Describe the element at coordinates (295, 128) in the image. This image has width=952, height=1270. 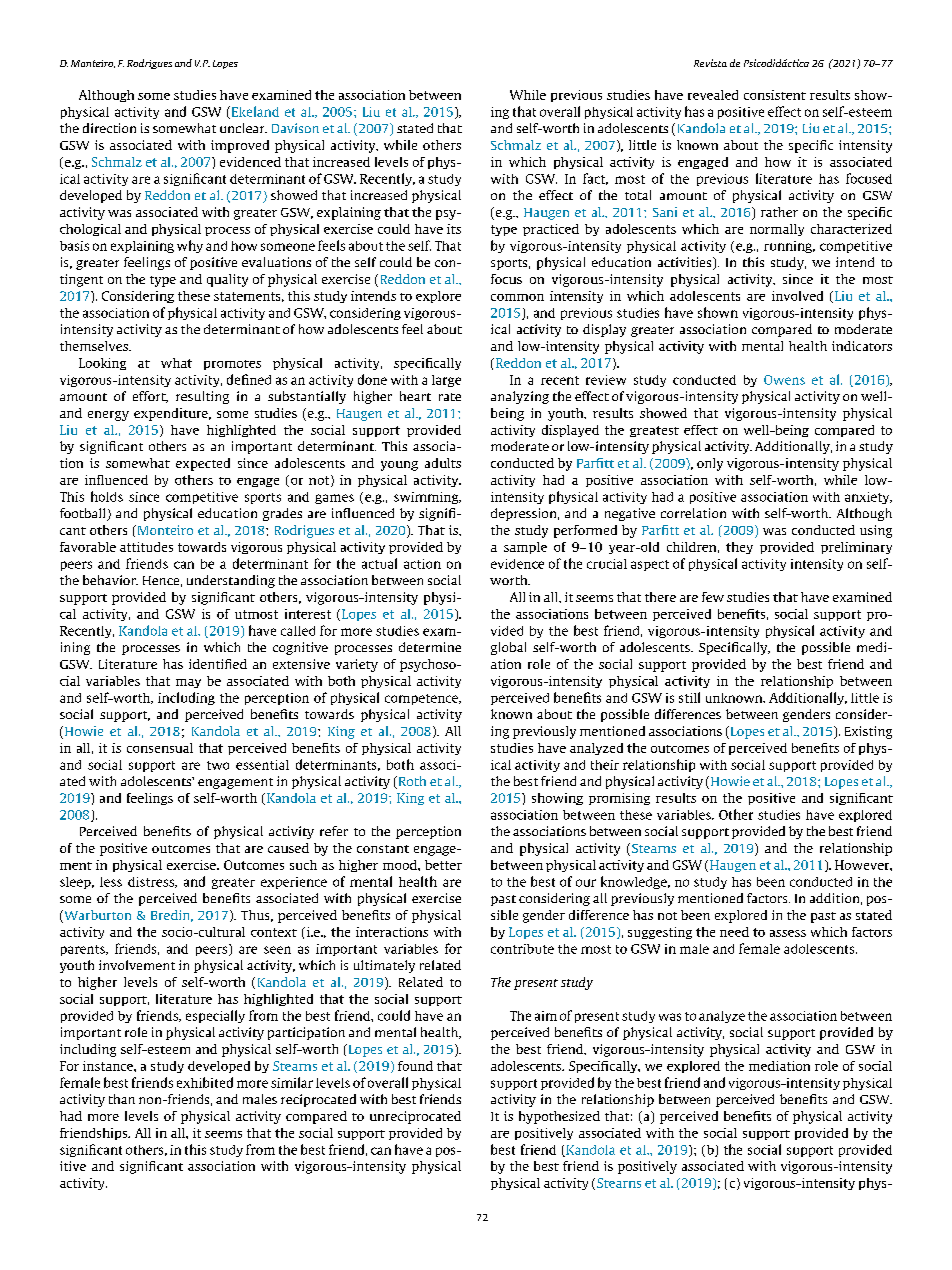
I see `Davison` at that location.
